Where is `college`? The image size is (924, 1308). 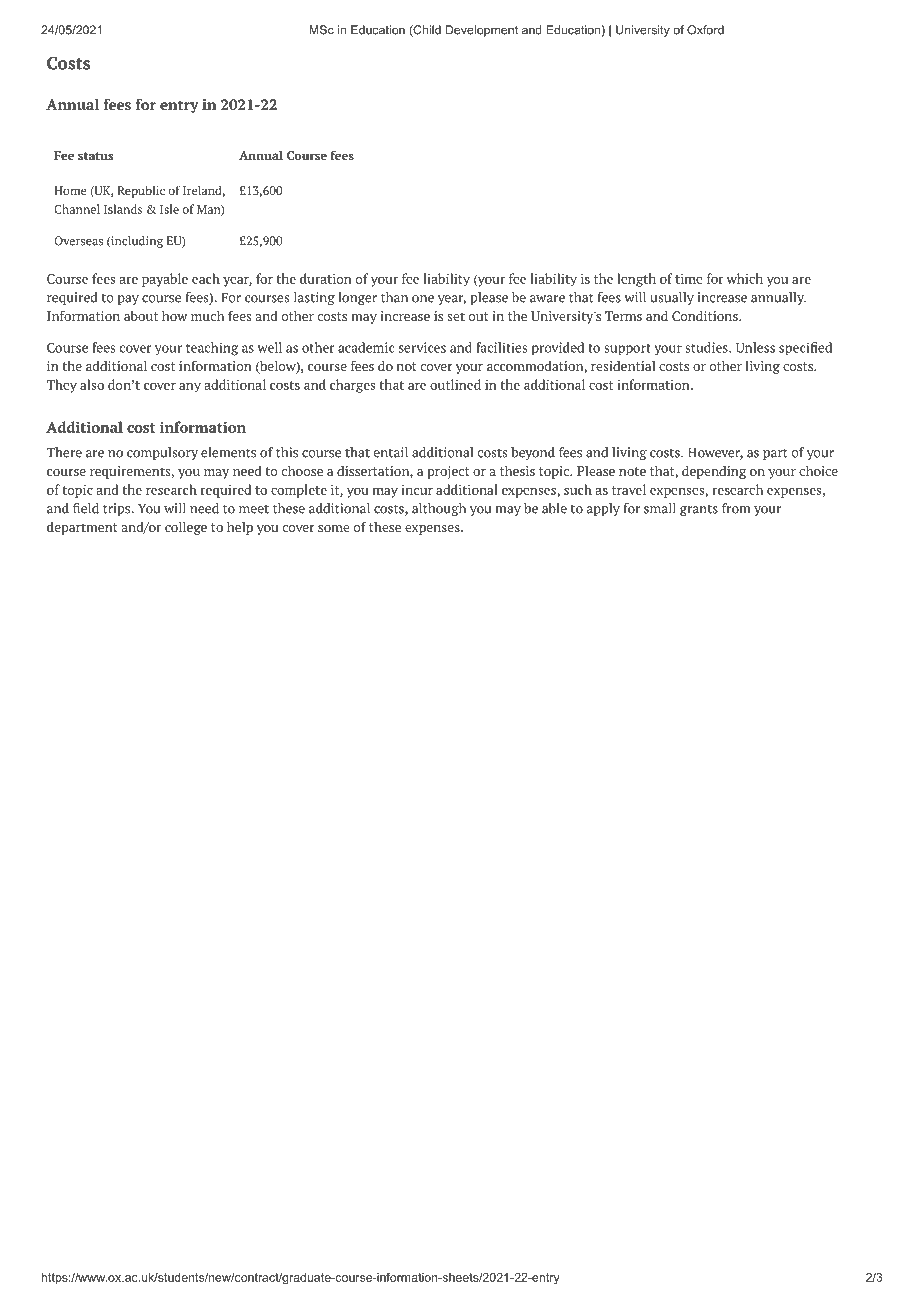 college is located at coordinates (186, 528).
